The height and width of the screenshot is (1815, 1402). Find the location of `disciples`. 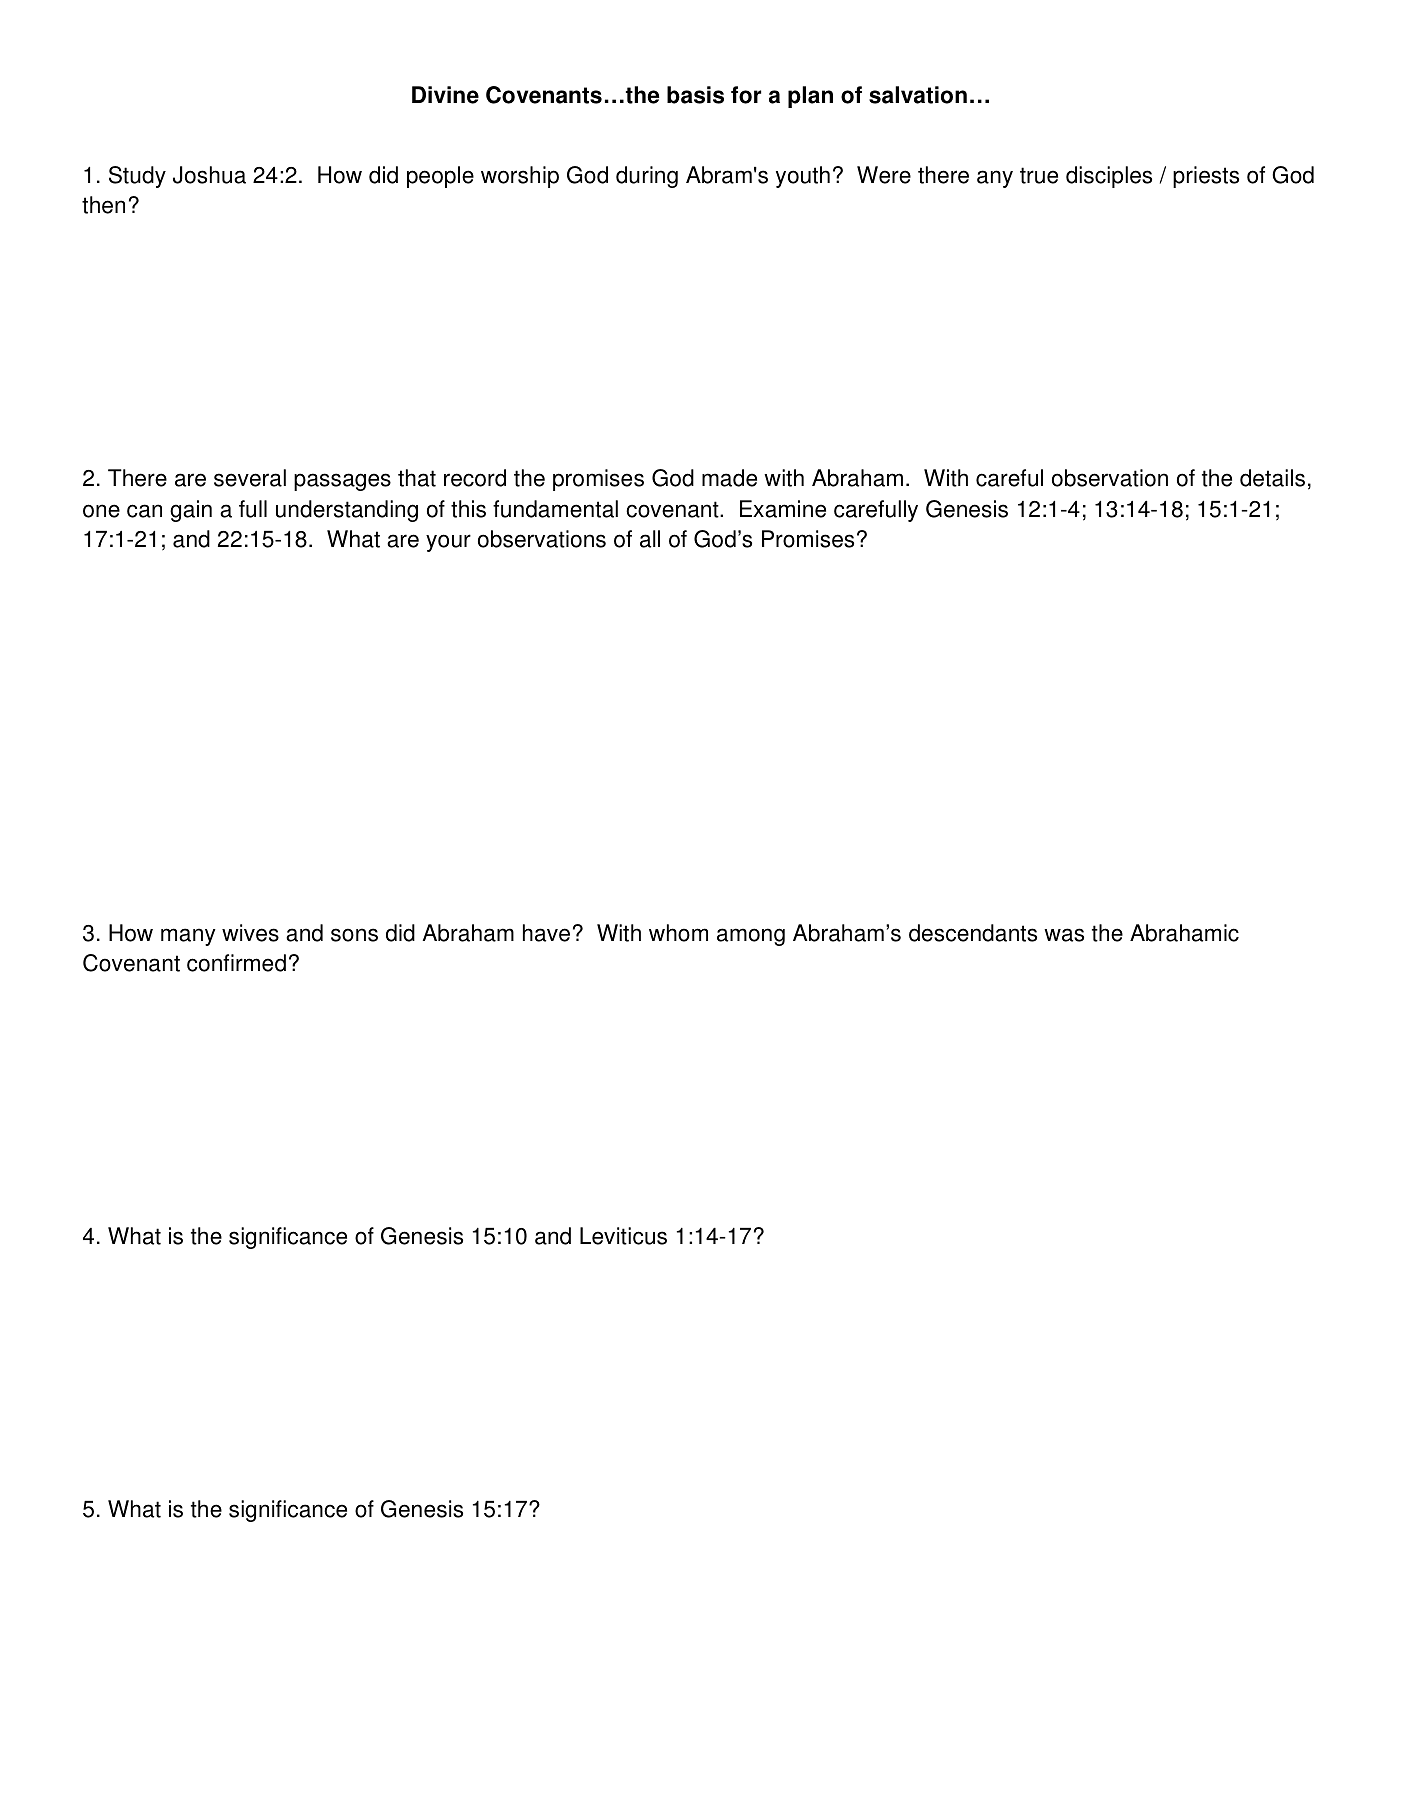

disciples is located at coordinates (1109, 177).
